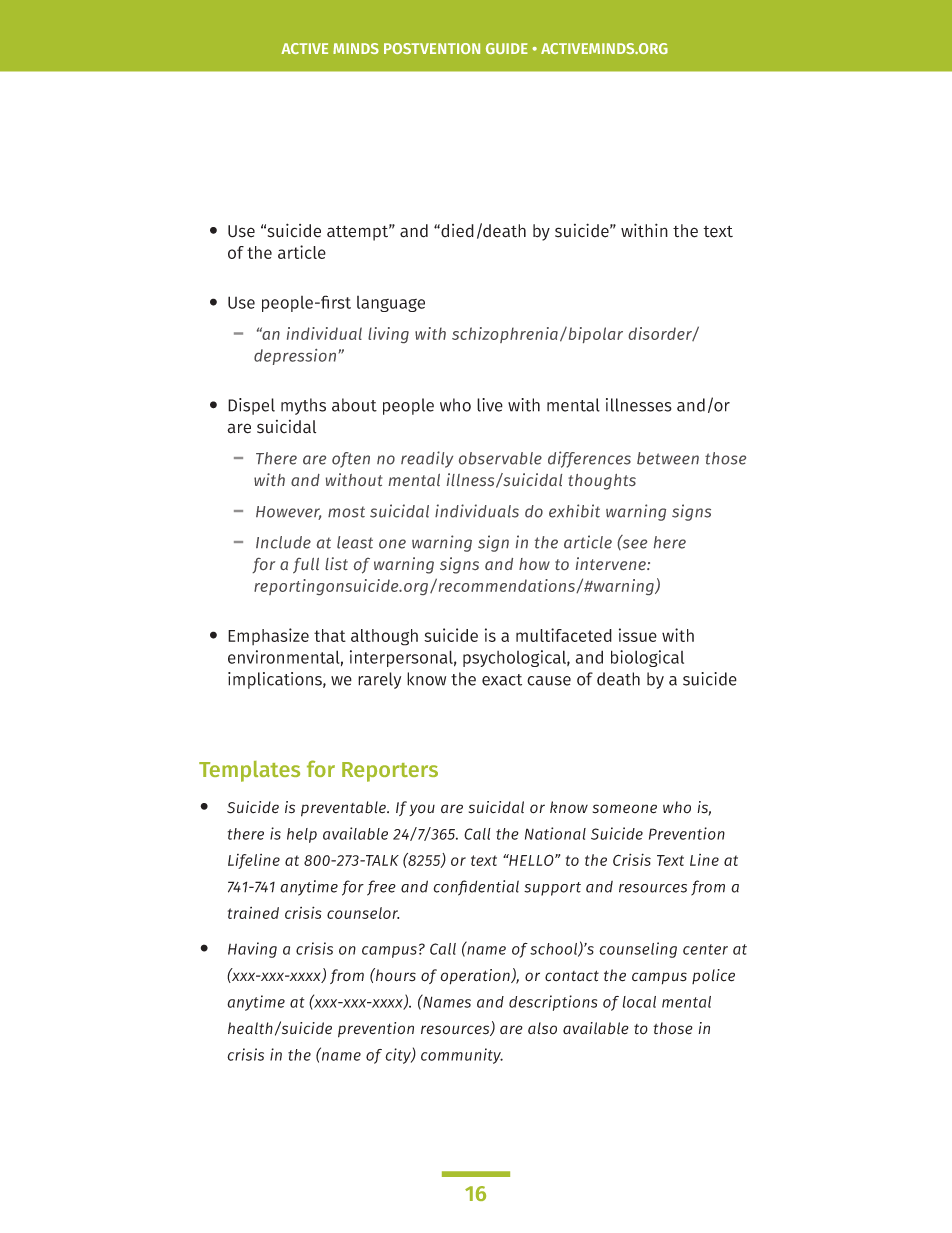 This page has width=952, height=1233. I want to click on biological, so click(647, 658).
